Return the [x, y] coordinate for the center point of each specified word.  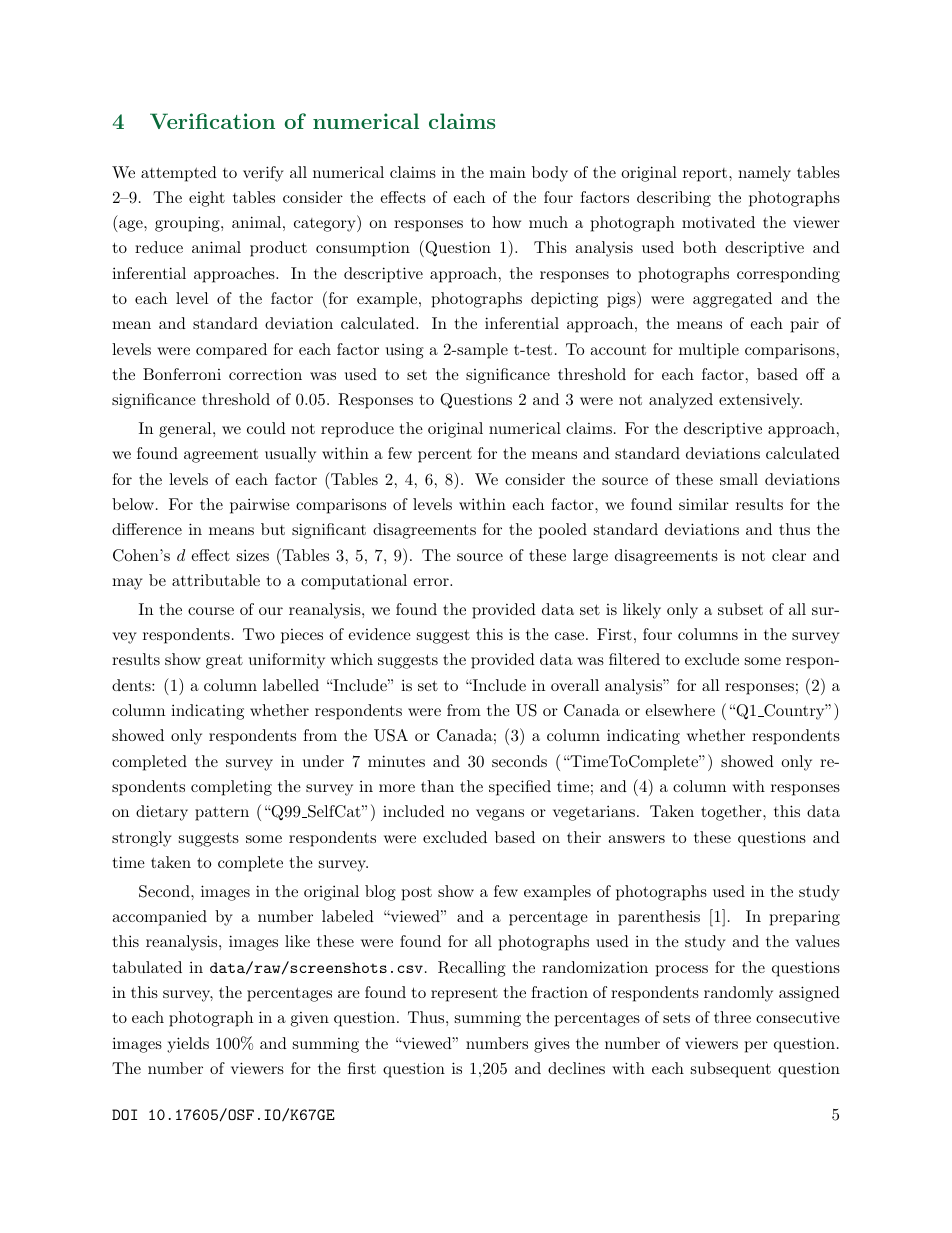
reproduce [357, 430]
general [186, 430]
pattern [222, 813]
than [437, 786]
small [739, 479]
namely [764, 174]
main [508, 172]
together [732, 813]
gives [552, 1045]
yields [188, 1045]
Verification [212, 121]
